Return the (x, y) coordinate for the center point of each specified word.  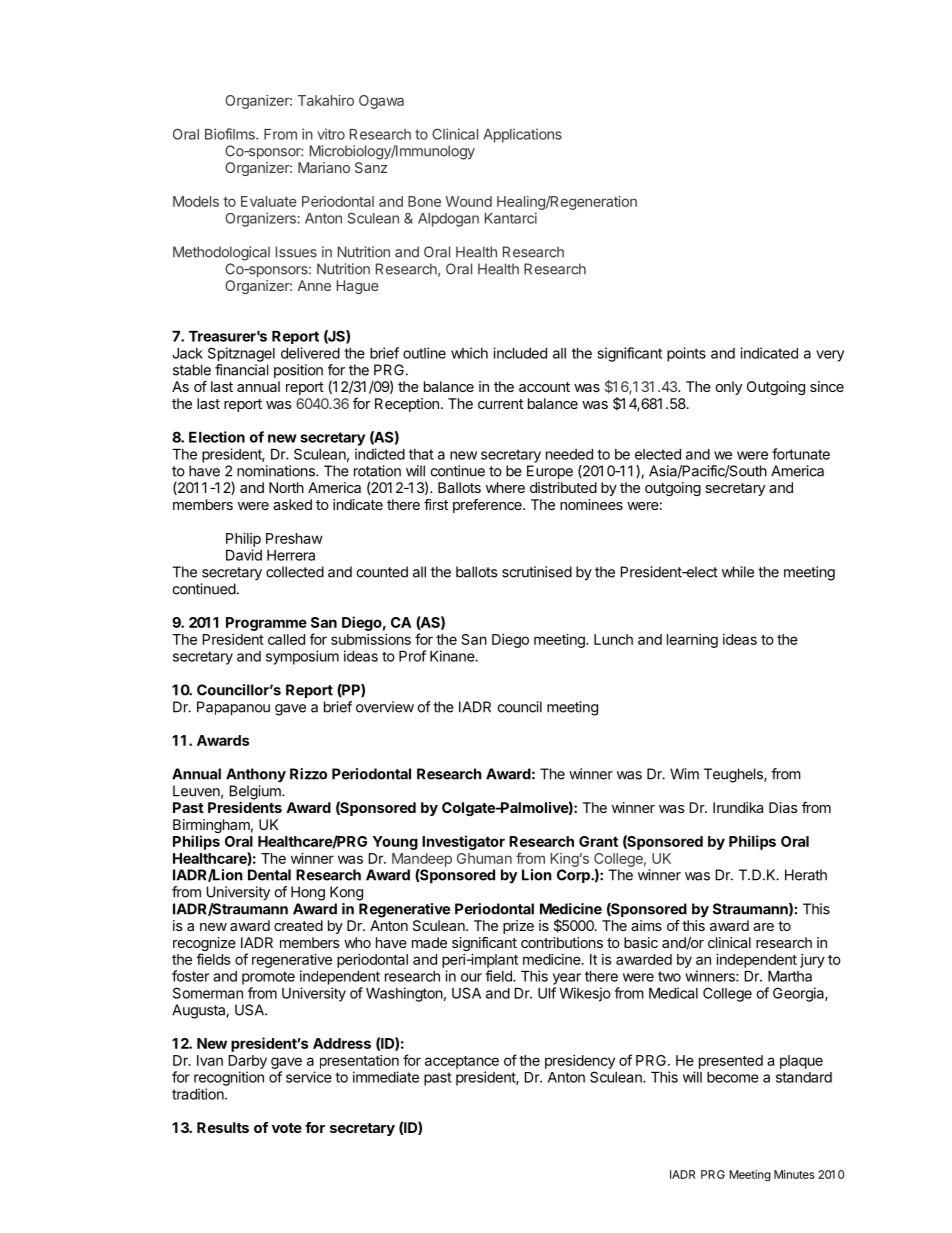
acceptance (462, 1062)
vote (287, 1128)
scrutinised (537, 572)
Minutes (794, 1174)
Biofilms (231, 134)
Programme (266, 624)
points (686, 354)
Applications (522, 135)
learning (692, 641)
